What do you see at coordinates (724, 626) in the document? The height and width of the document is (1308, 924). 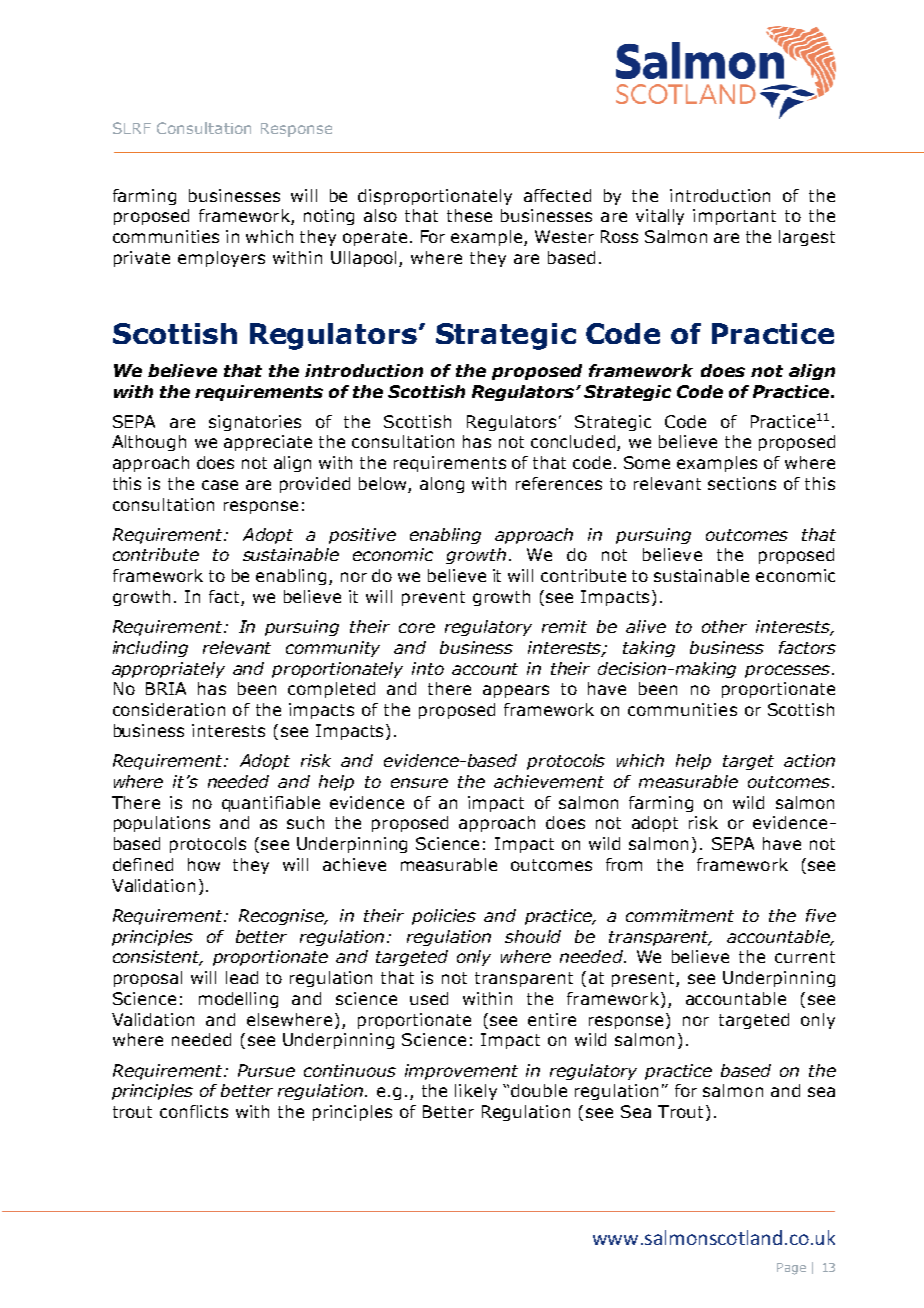 I see `other` at bounding box center [724, 626].
